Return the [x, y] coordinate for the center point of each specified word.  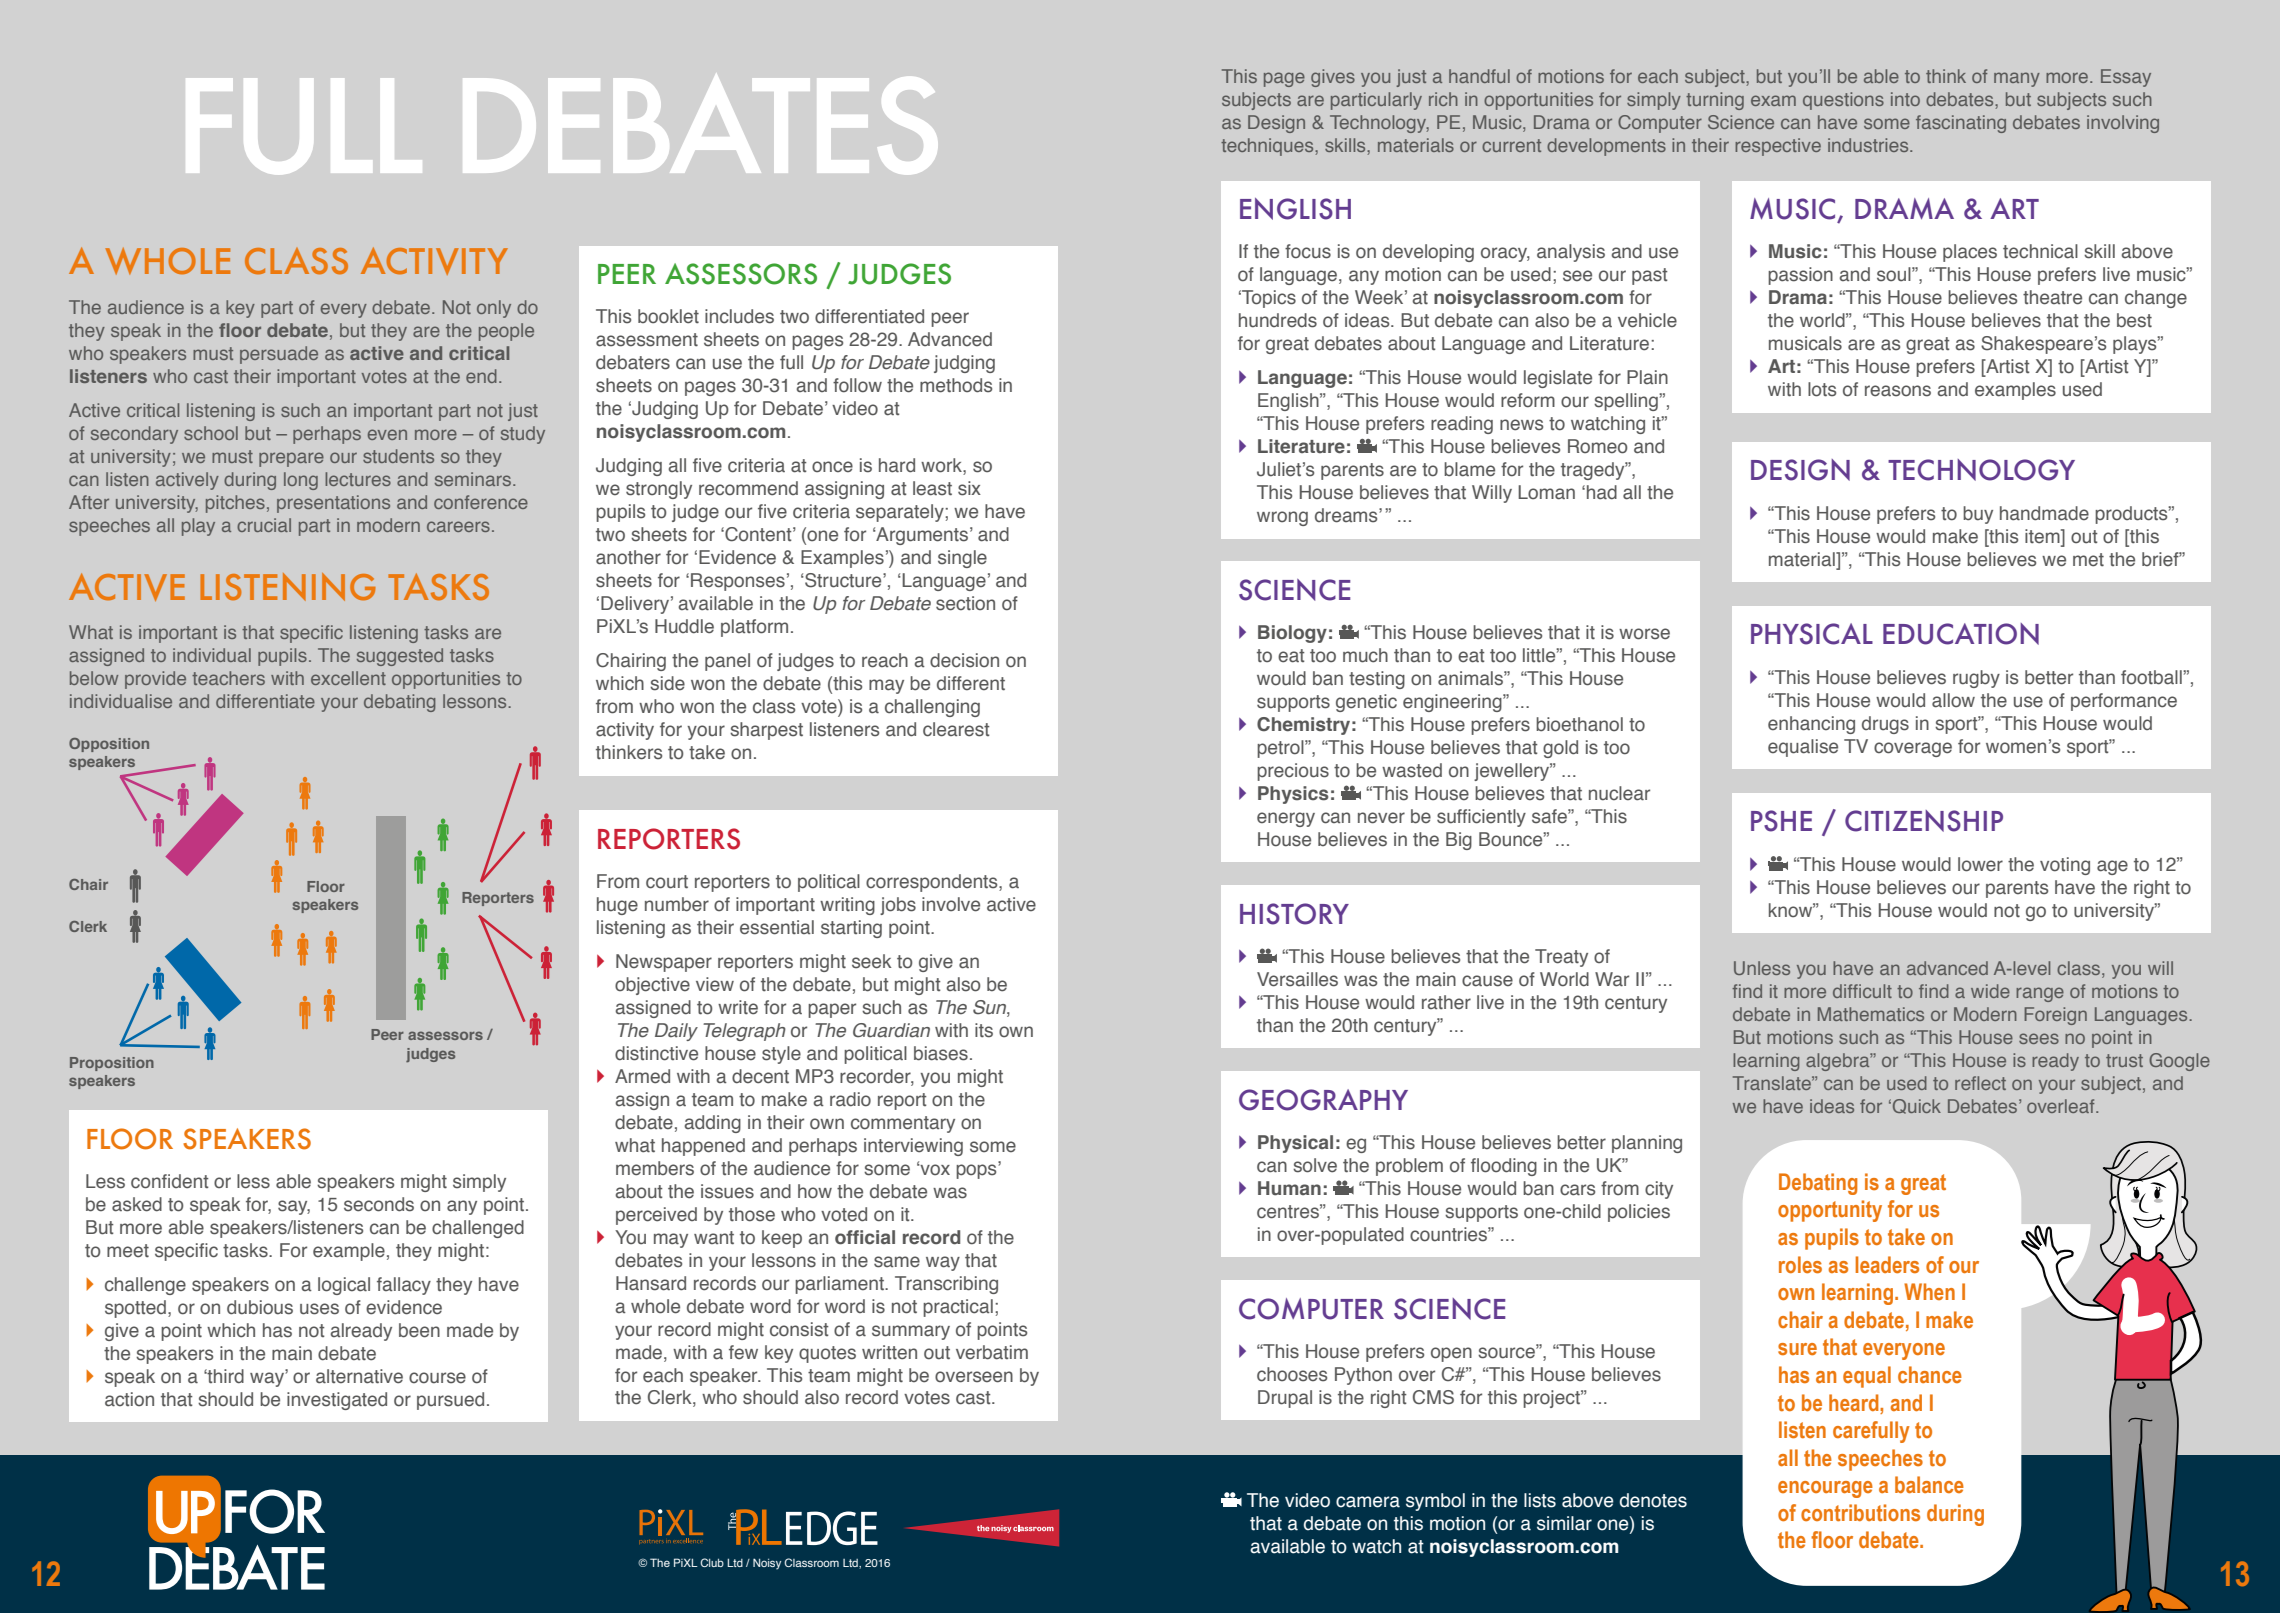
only [494, 309]
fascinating [1961, 124]
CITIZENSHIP [1924, 821]
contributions [1860, 1512]
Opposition [109, 745]
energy [1286, 819]
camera [1368, 1502]
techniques [1268, 147]
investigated [337, 1401]
